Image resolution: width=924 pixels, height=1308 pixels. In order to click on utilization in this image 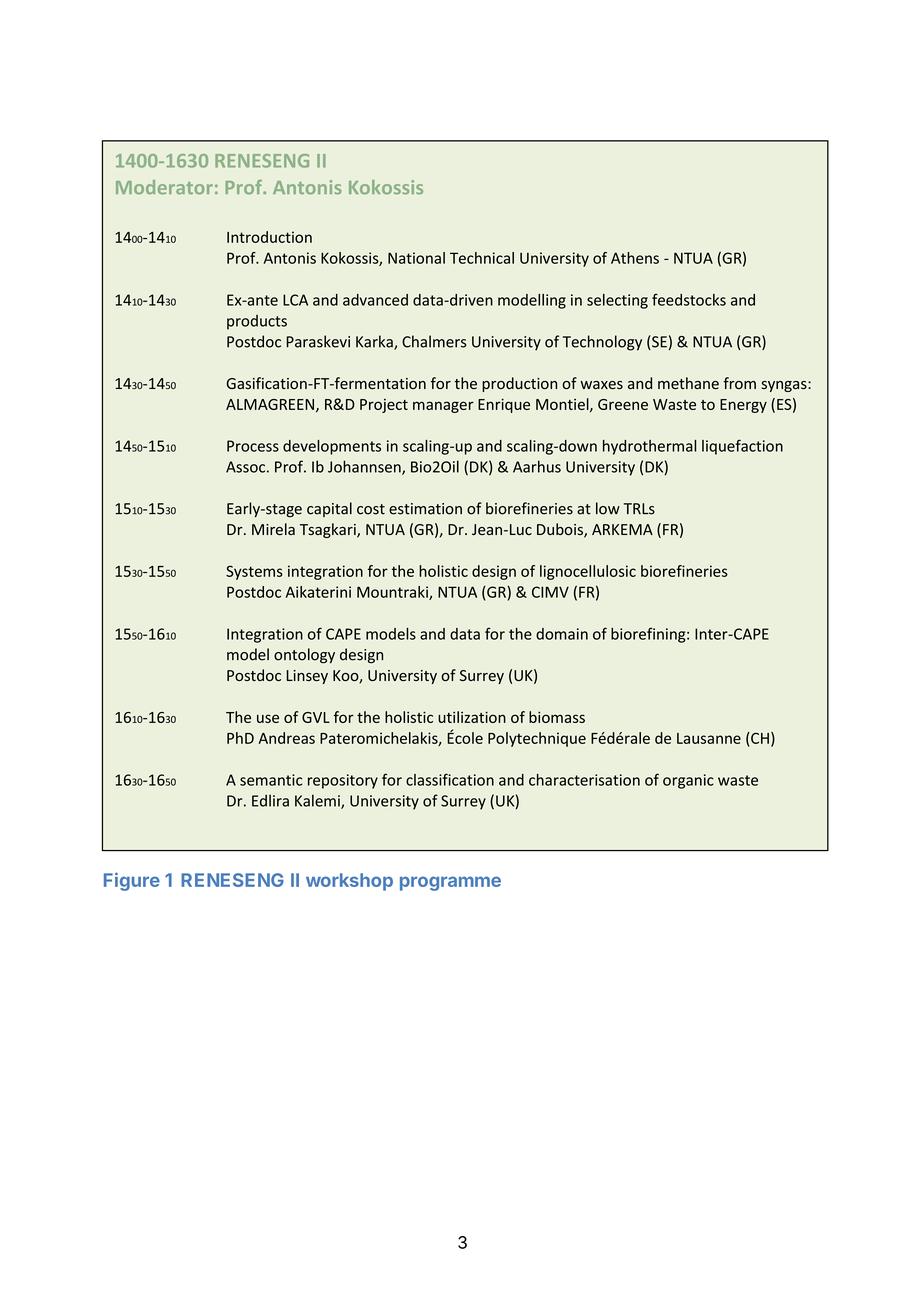, I will do `click(472, 717)`.
